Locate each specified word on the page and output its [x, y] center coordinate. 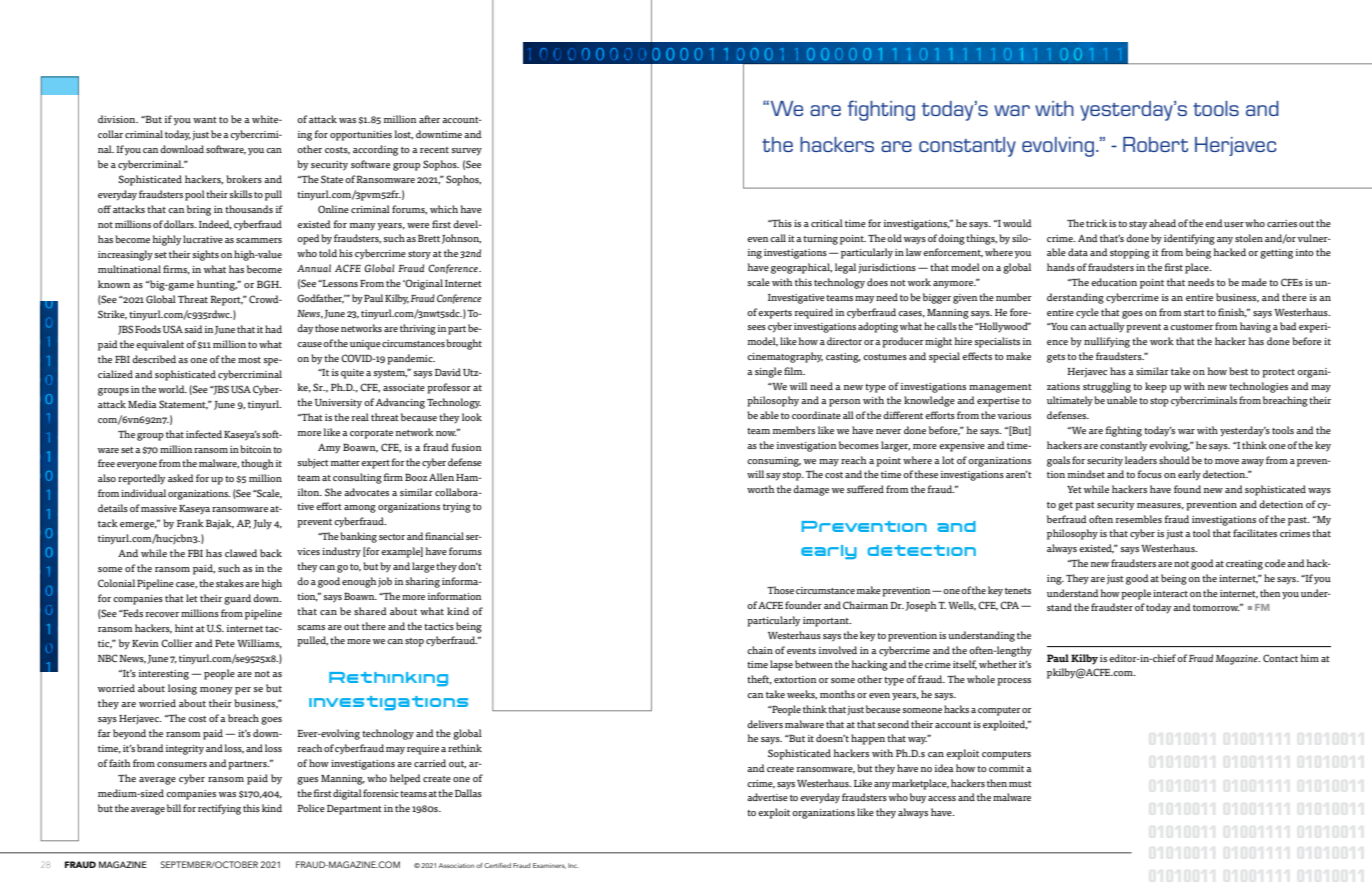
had [273, 329]
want [205, 120]
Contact [1280, 658]
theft [759, 680]
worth [761, 489]
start [1194, 313]
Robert [1155, 144]
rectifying [219, 809]
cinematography [785, 357]
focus [1150, 474]
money [216, 690]
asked [181, 478]
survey [466, 152]
